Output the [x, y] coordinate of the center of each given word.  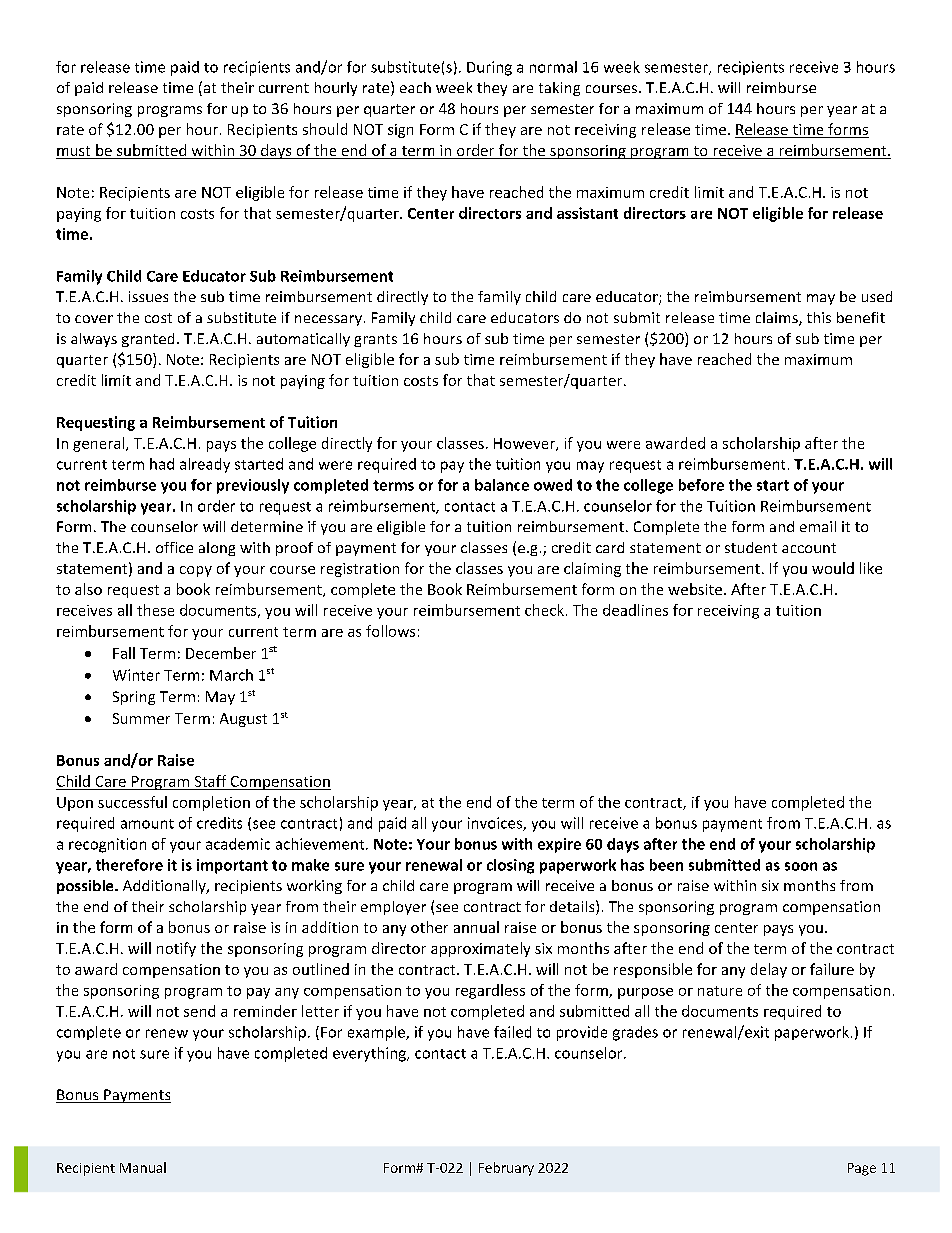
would [833, 568]
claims [778, 319]
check [544, 610]
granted [148, 340]
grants [375, 340]
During [489, 68]
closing [510, 866]
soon [801, 866]
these [155, 610]
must [74, 152]
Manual [143, 1167]
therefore [129, 865]
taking [559, 89]
